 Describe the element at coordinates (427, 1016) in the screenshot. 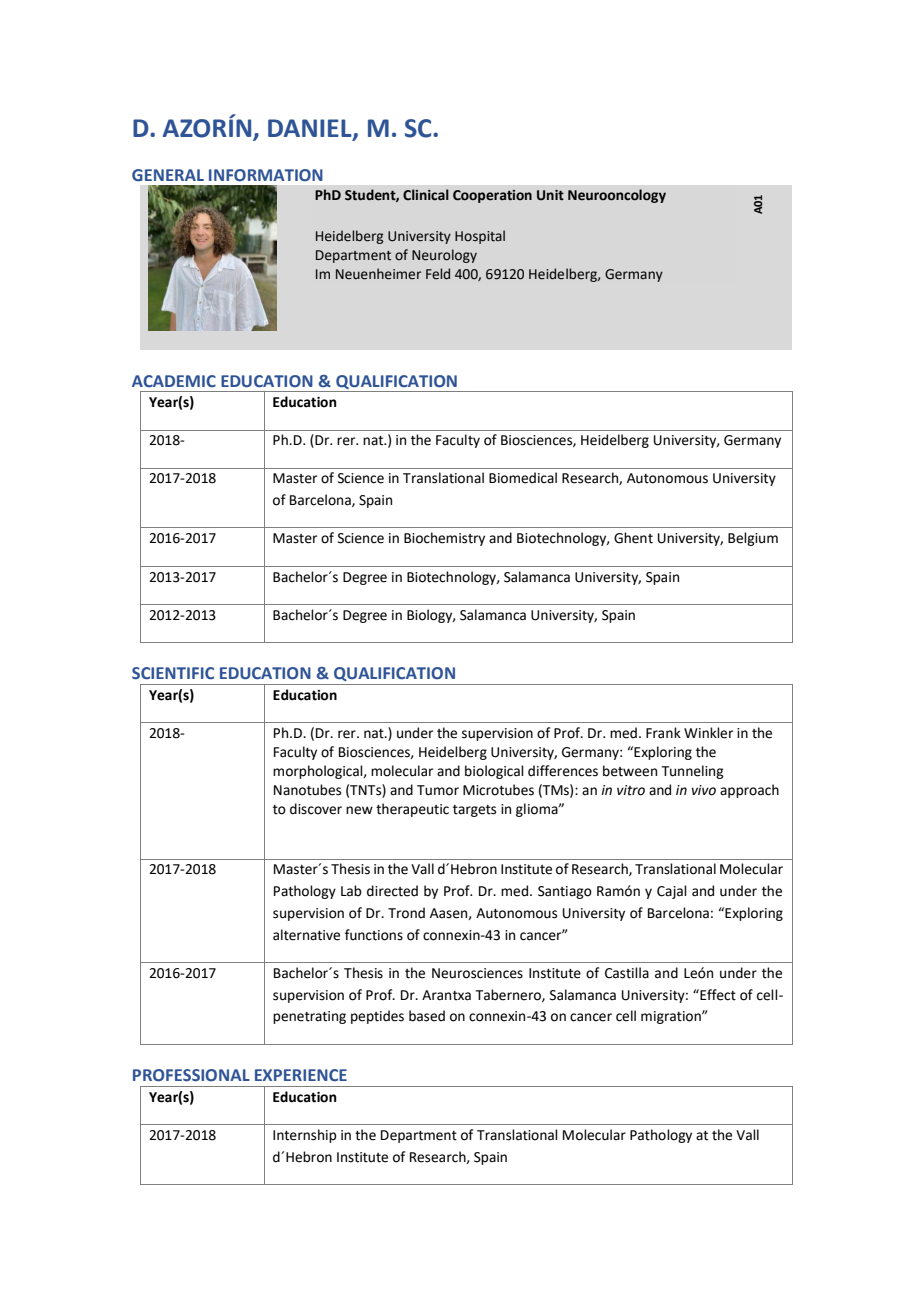

I see `based` at that location.
